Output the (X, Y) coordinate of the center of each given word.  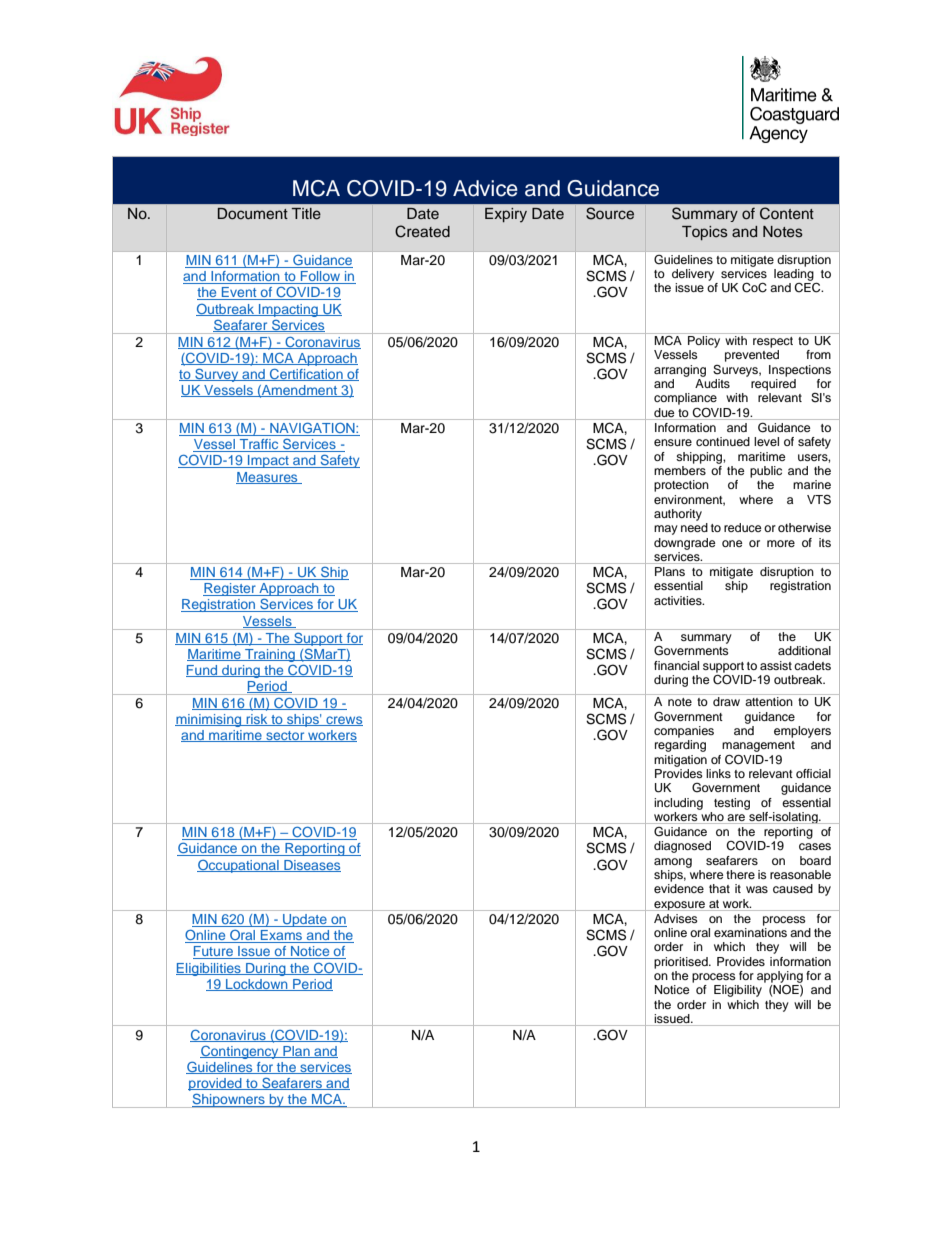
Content (787, 213)
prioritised (682, 963)
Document (253, 213)
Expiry (506, 215)
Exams (282, 936)
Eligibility (738, 991)
